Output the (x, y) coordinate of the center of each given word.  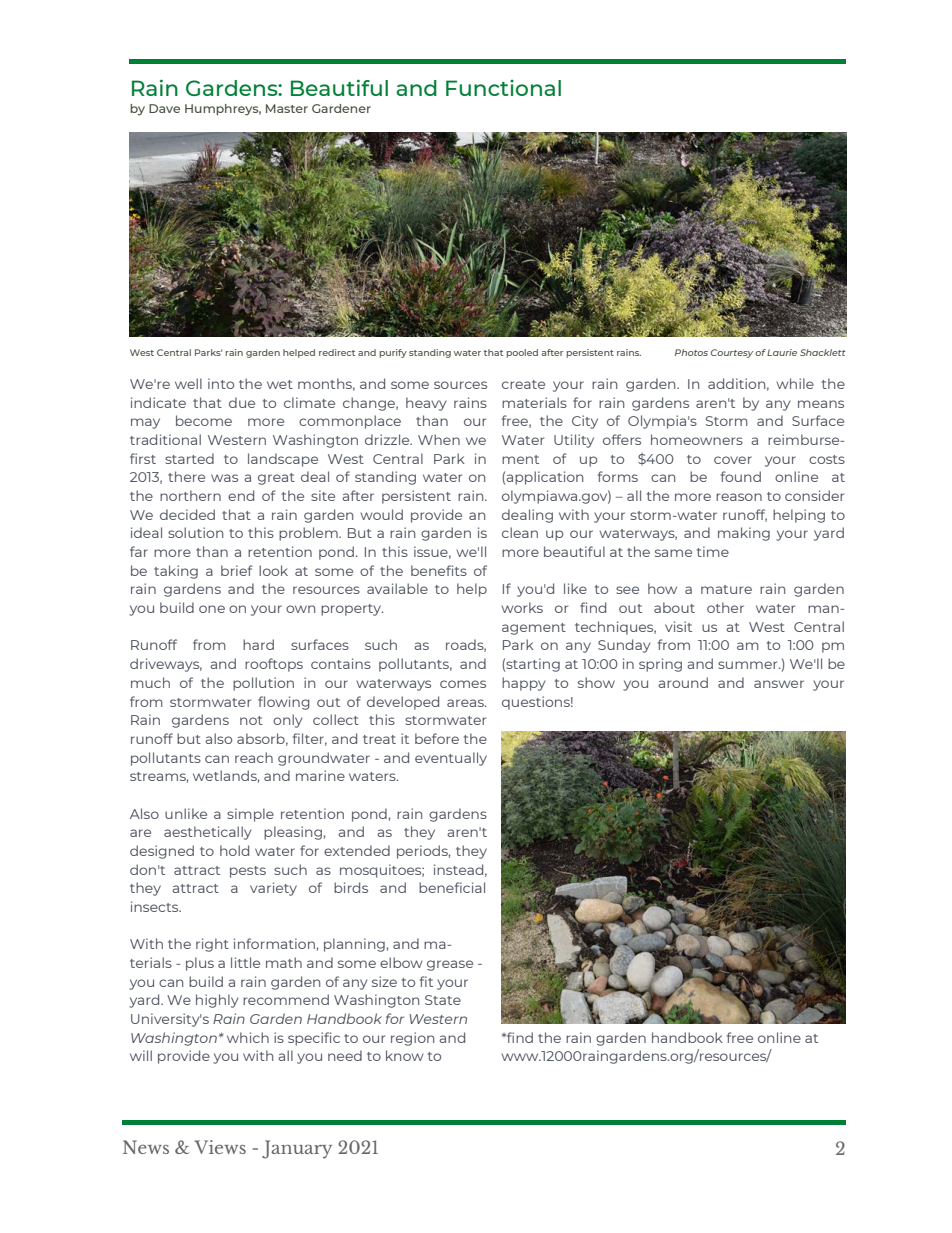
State (443, 1000)
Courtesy (732, 353)
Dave (164, 108)
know (405, 1055)
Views (220, 1147)
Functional (503, 88)
